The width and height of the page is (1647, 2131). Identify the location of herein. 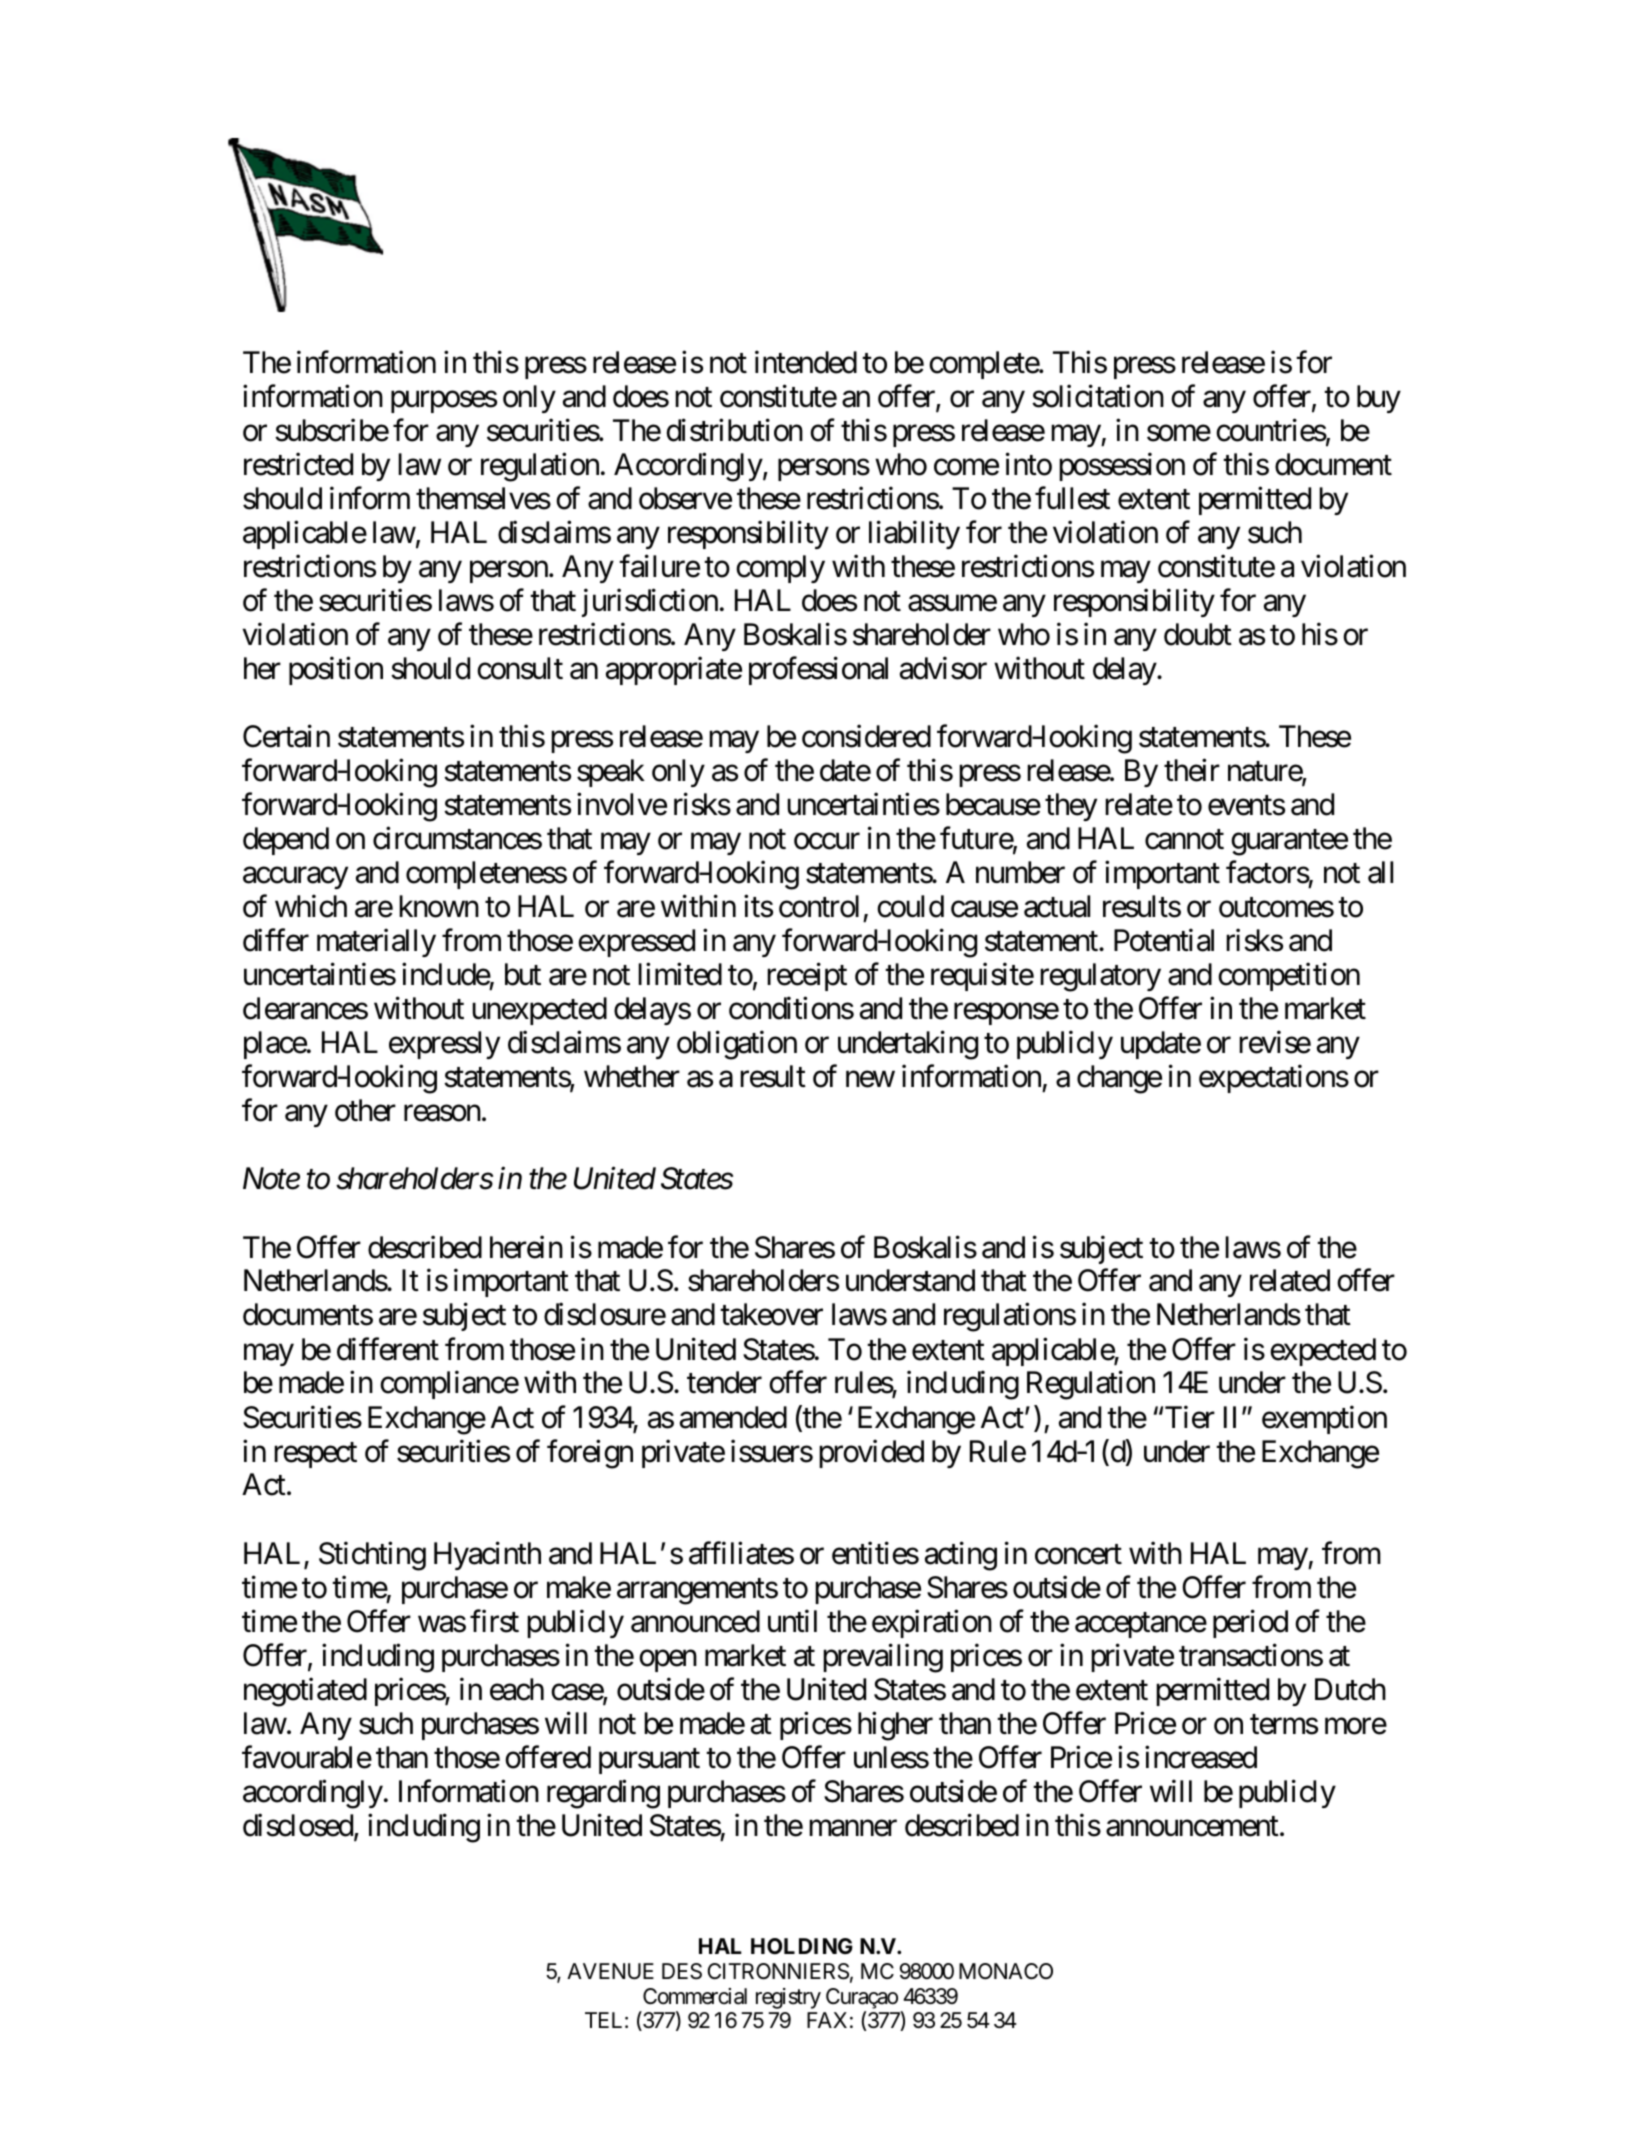
(526, 1247).
